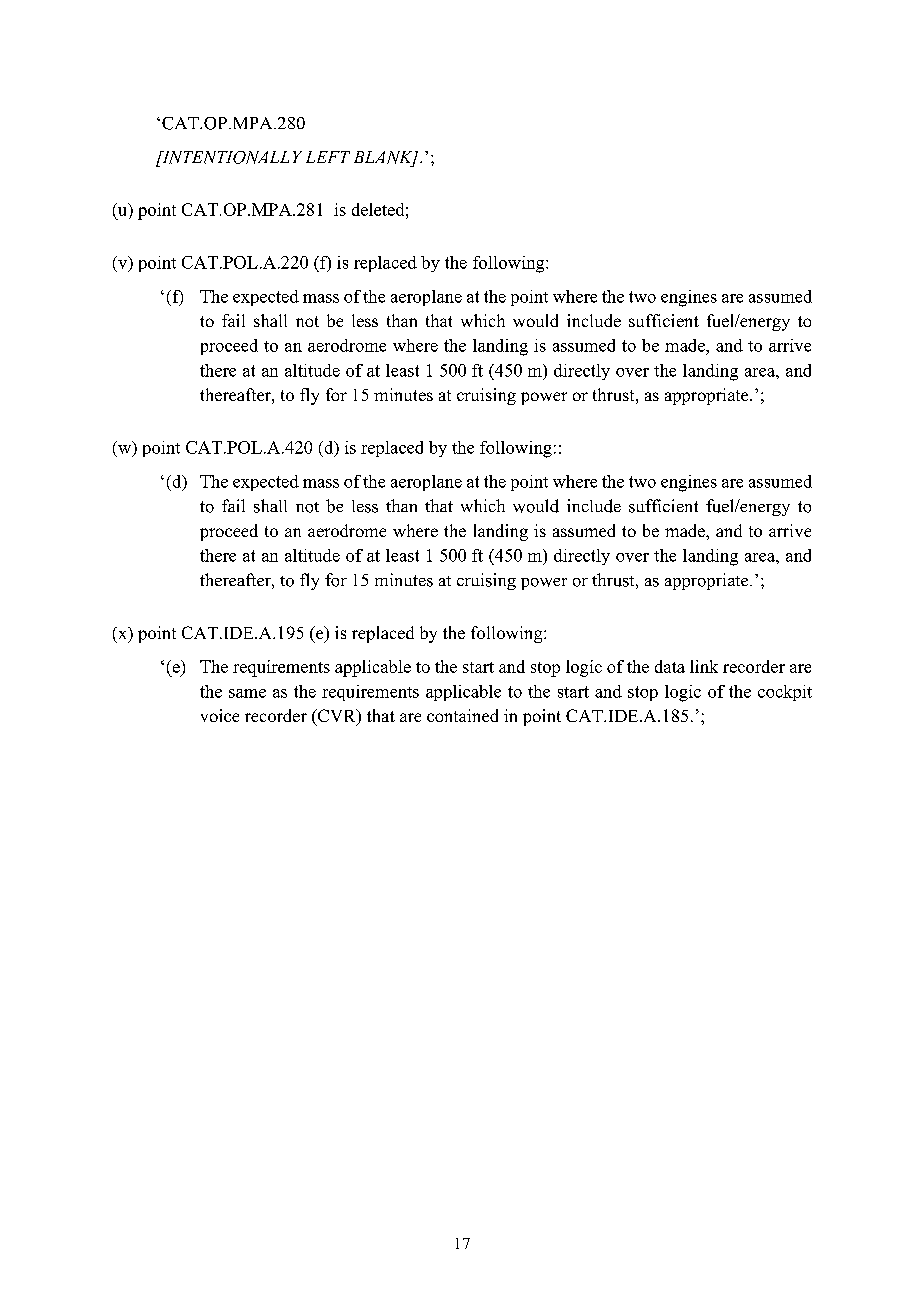  I want to click on contained, so click(462, 715).
